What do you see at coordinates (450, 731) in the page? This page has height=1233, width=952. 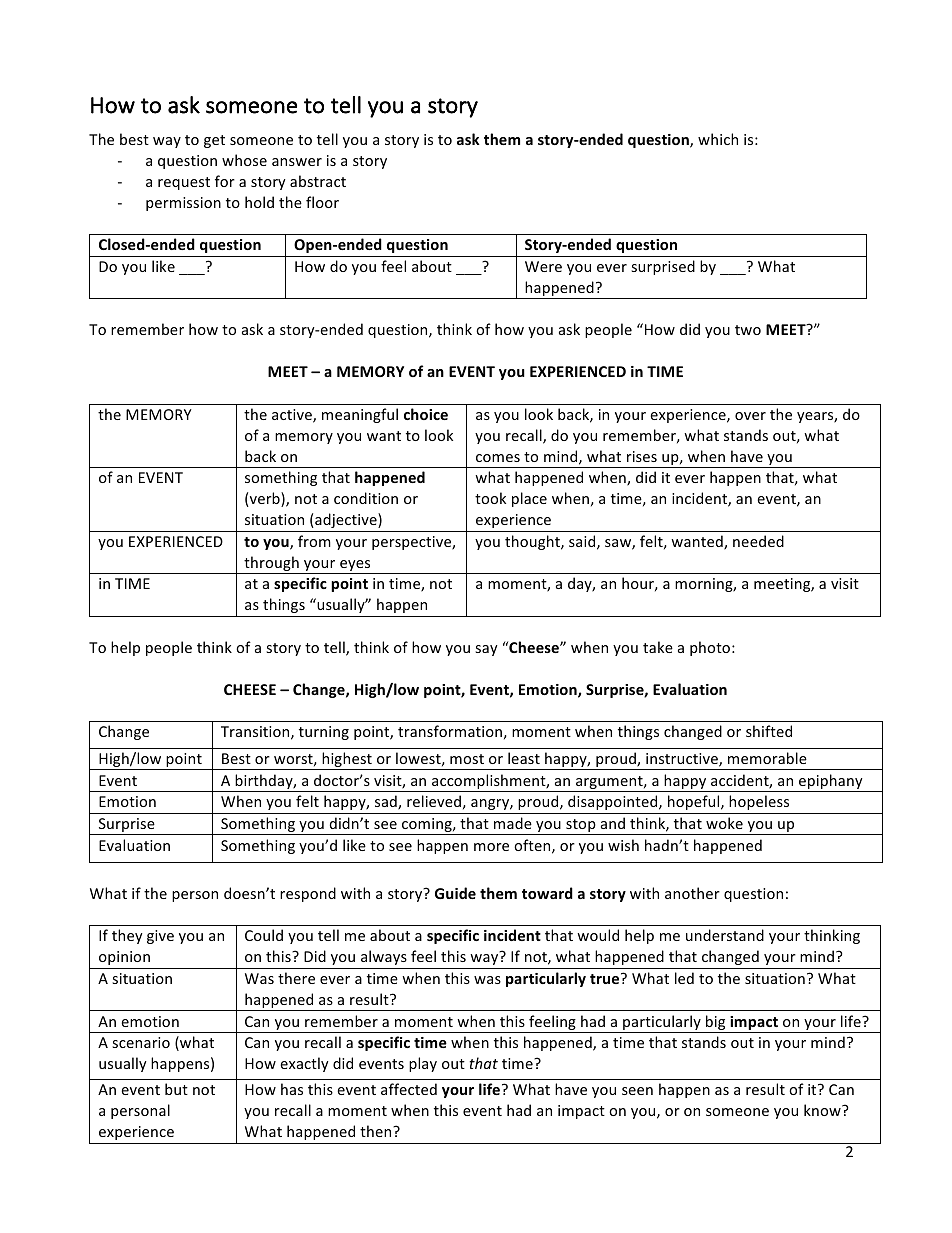 I see `transformation` at bounding box center [450, 731].
